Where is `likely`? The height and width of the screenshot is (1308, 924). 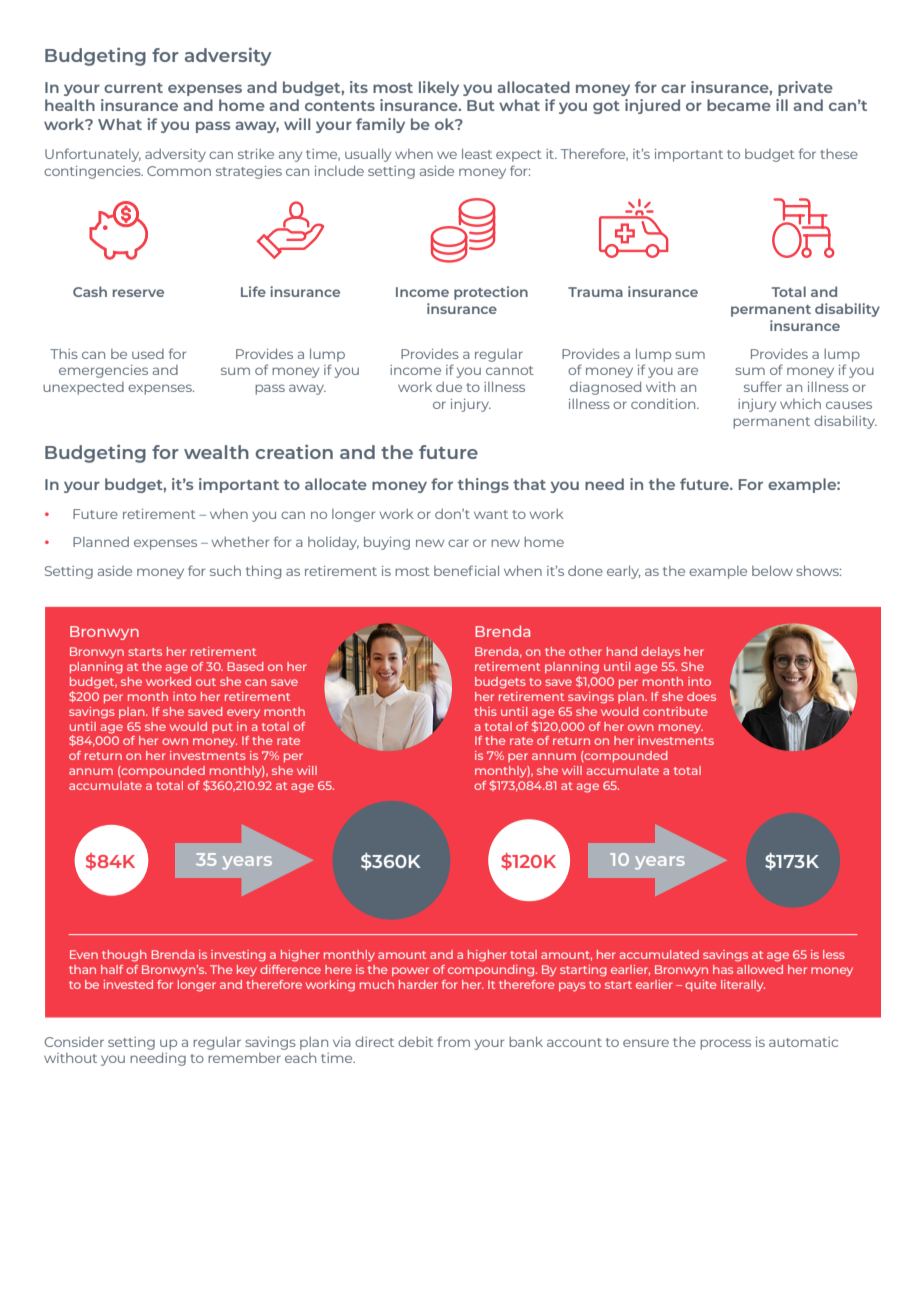 likely is located at coordinates (439, 88).
